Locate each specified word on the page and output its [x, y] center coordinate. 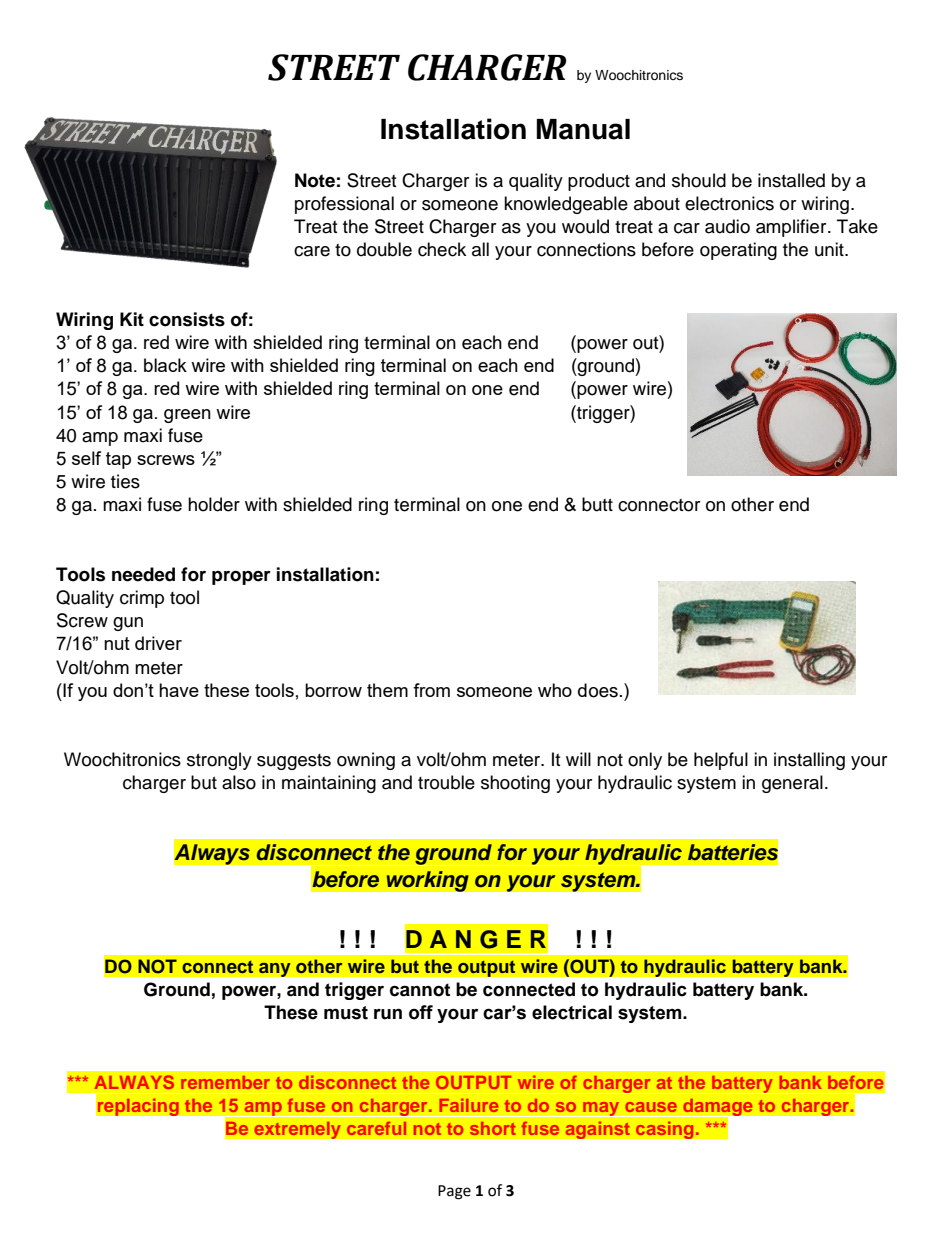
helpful [721, 761]
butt [597, 504]
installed [791, 180]
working [427, 881]
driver [158, 643]
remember [225, 1082]
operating [738, 251]
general [792, 784]
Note [315, 180]
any [274, 969]
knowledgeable [566, 205]
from [431, 690]
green [187, 416]
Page [454, 1192]
